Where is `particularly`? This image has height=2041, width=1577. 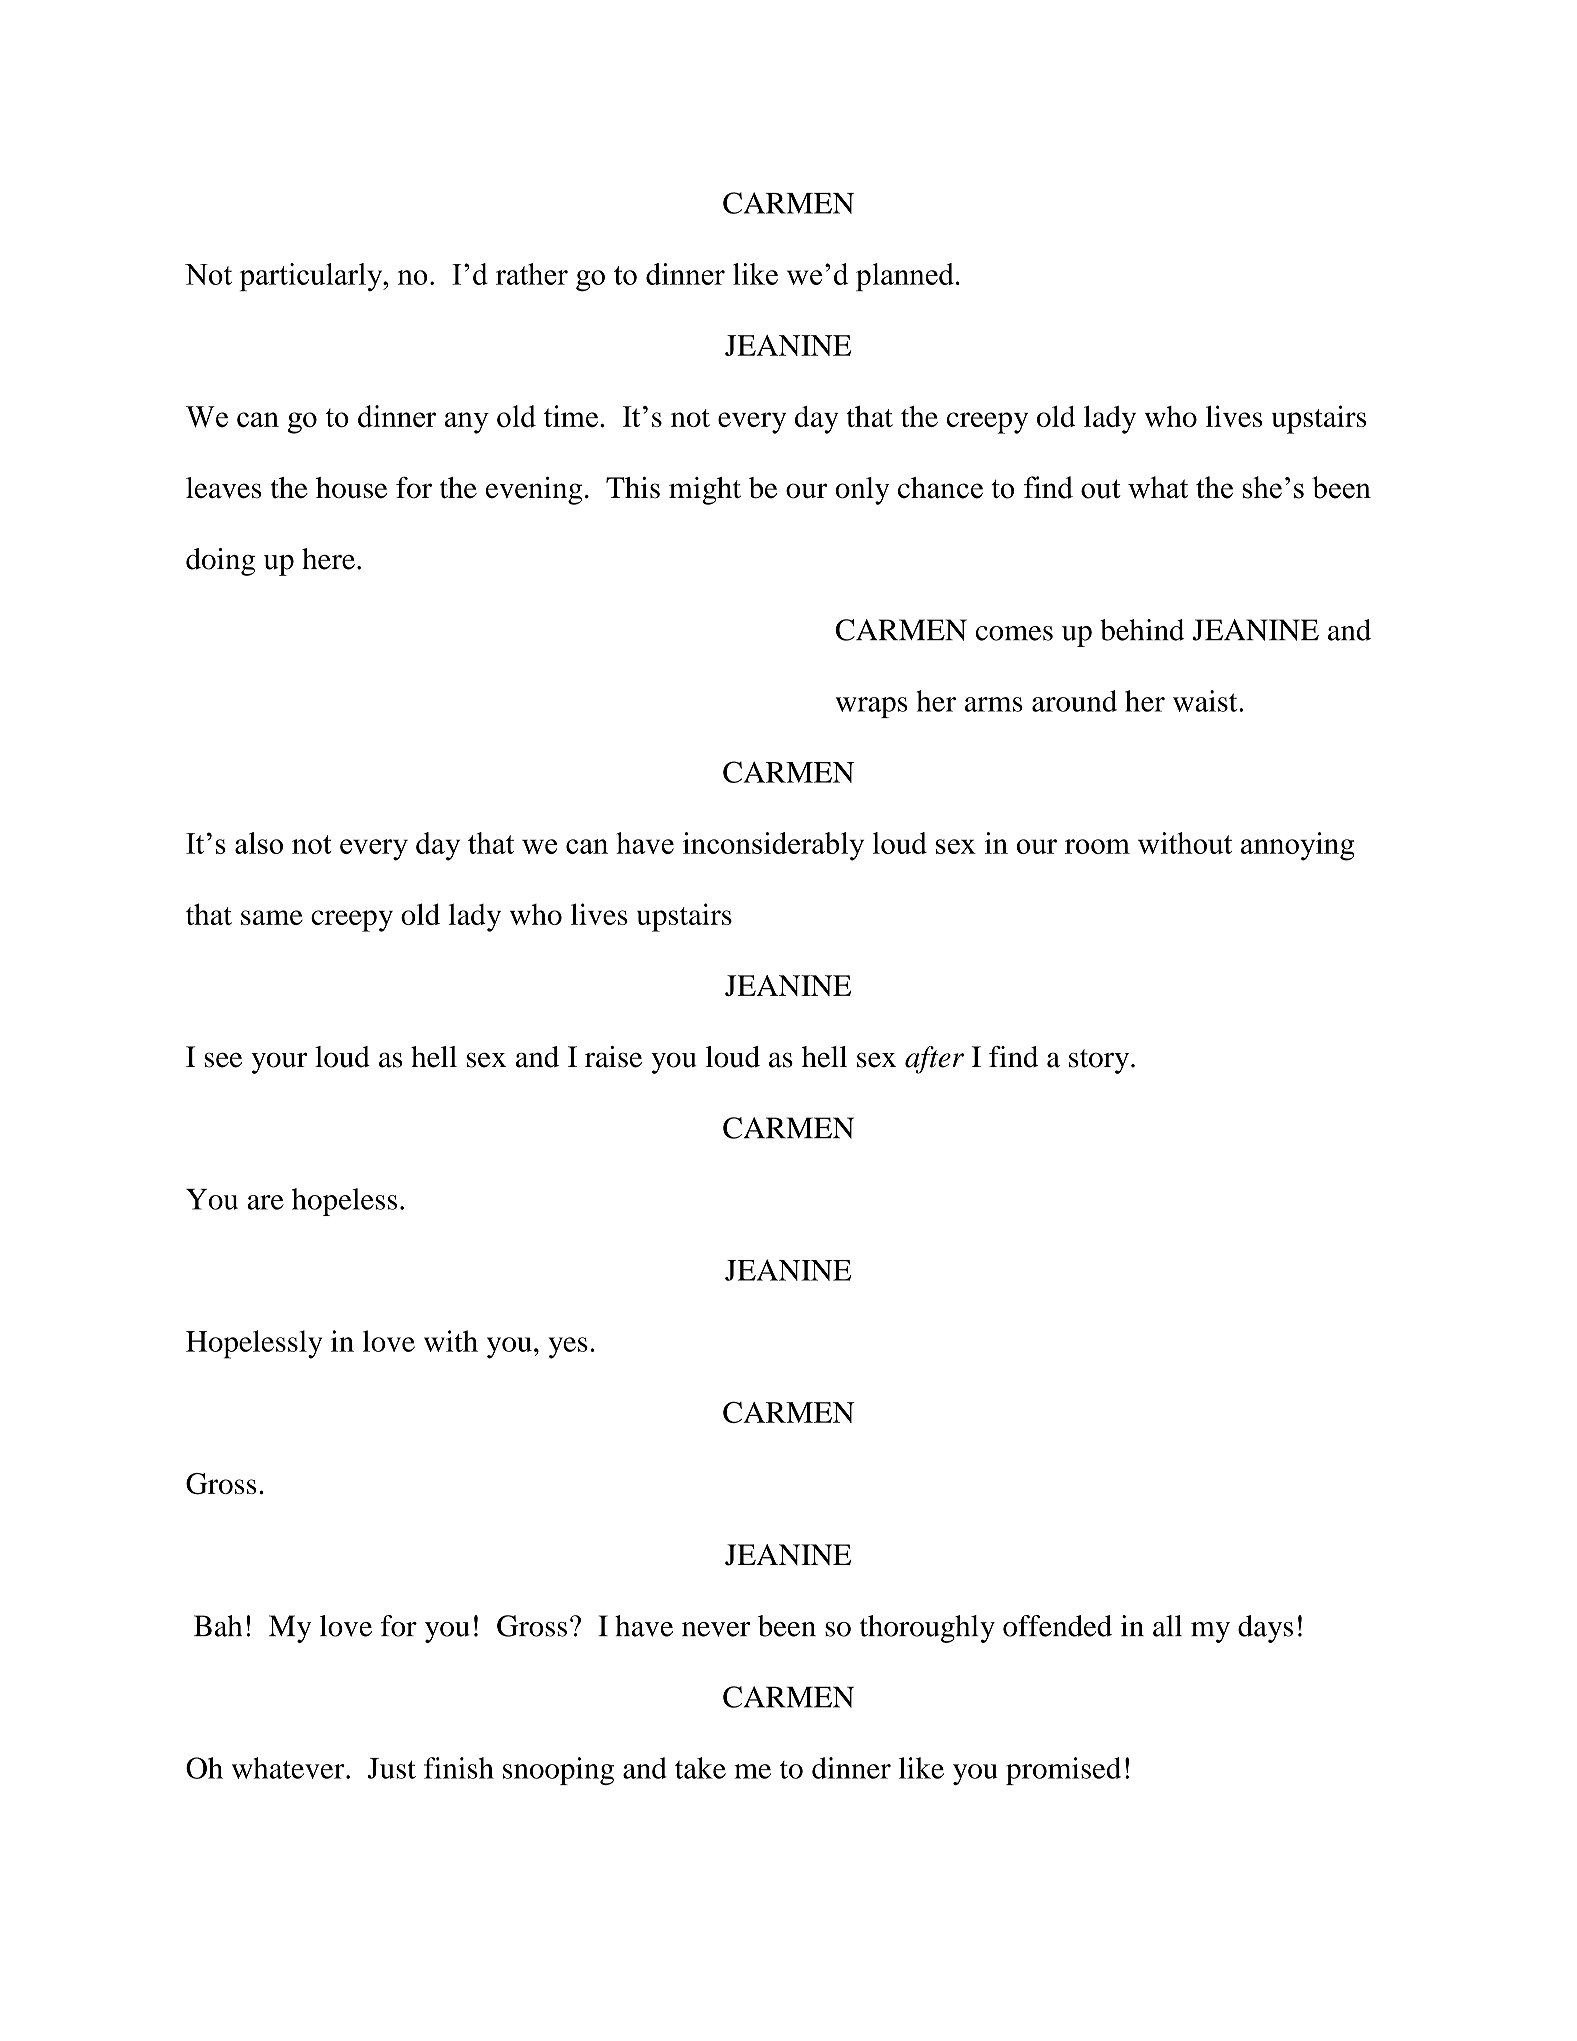
particularly is located at coordinates (312, 277).
